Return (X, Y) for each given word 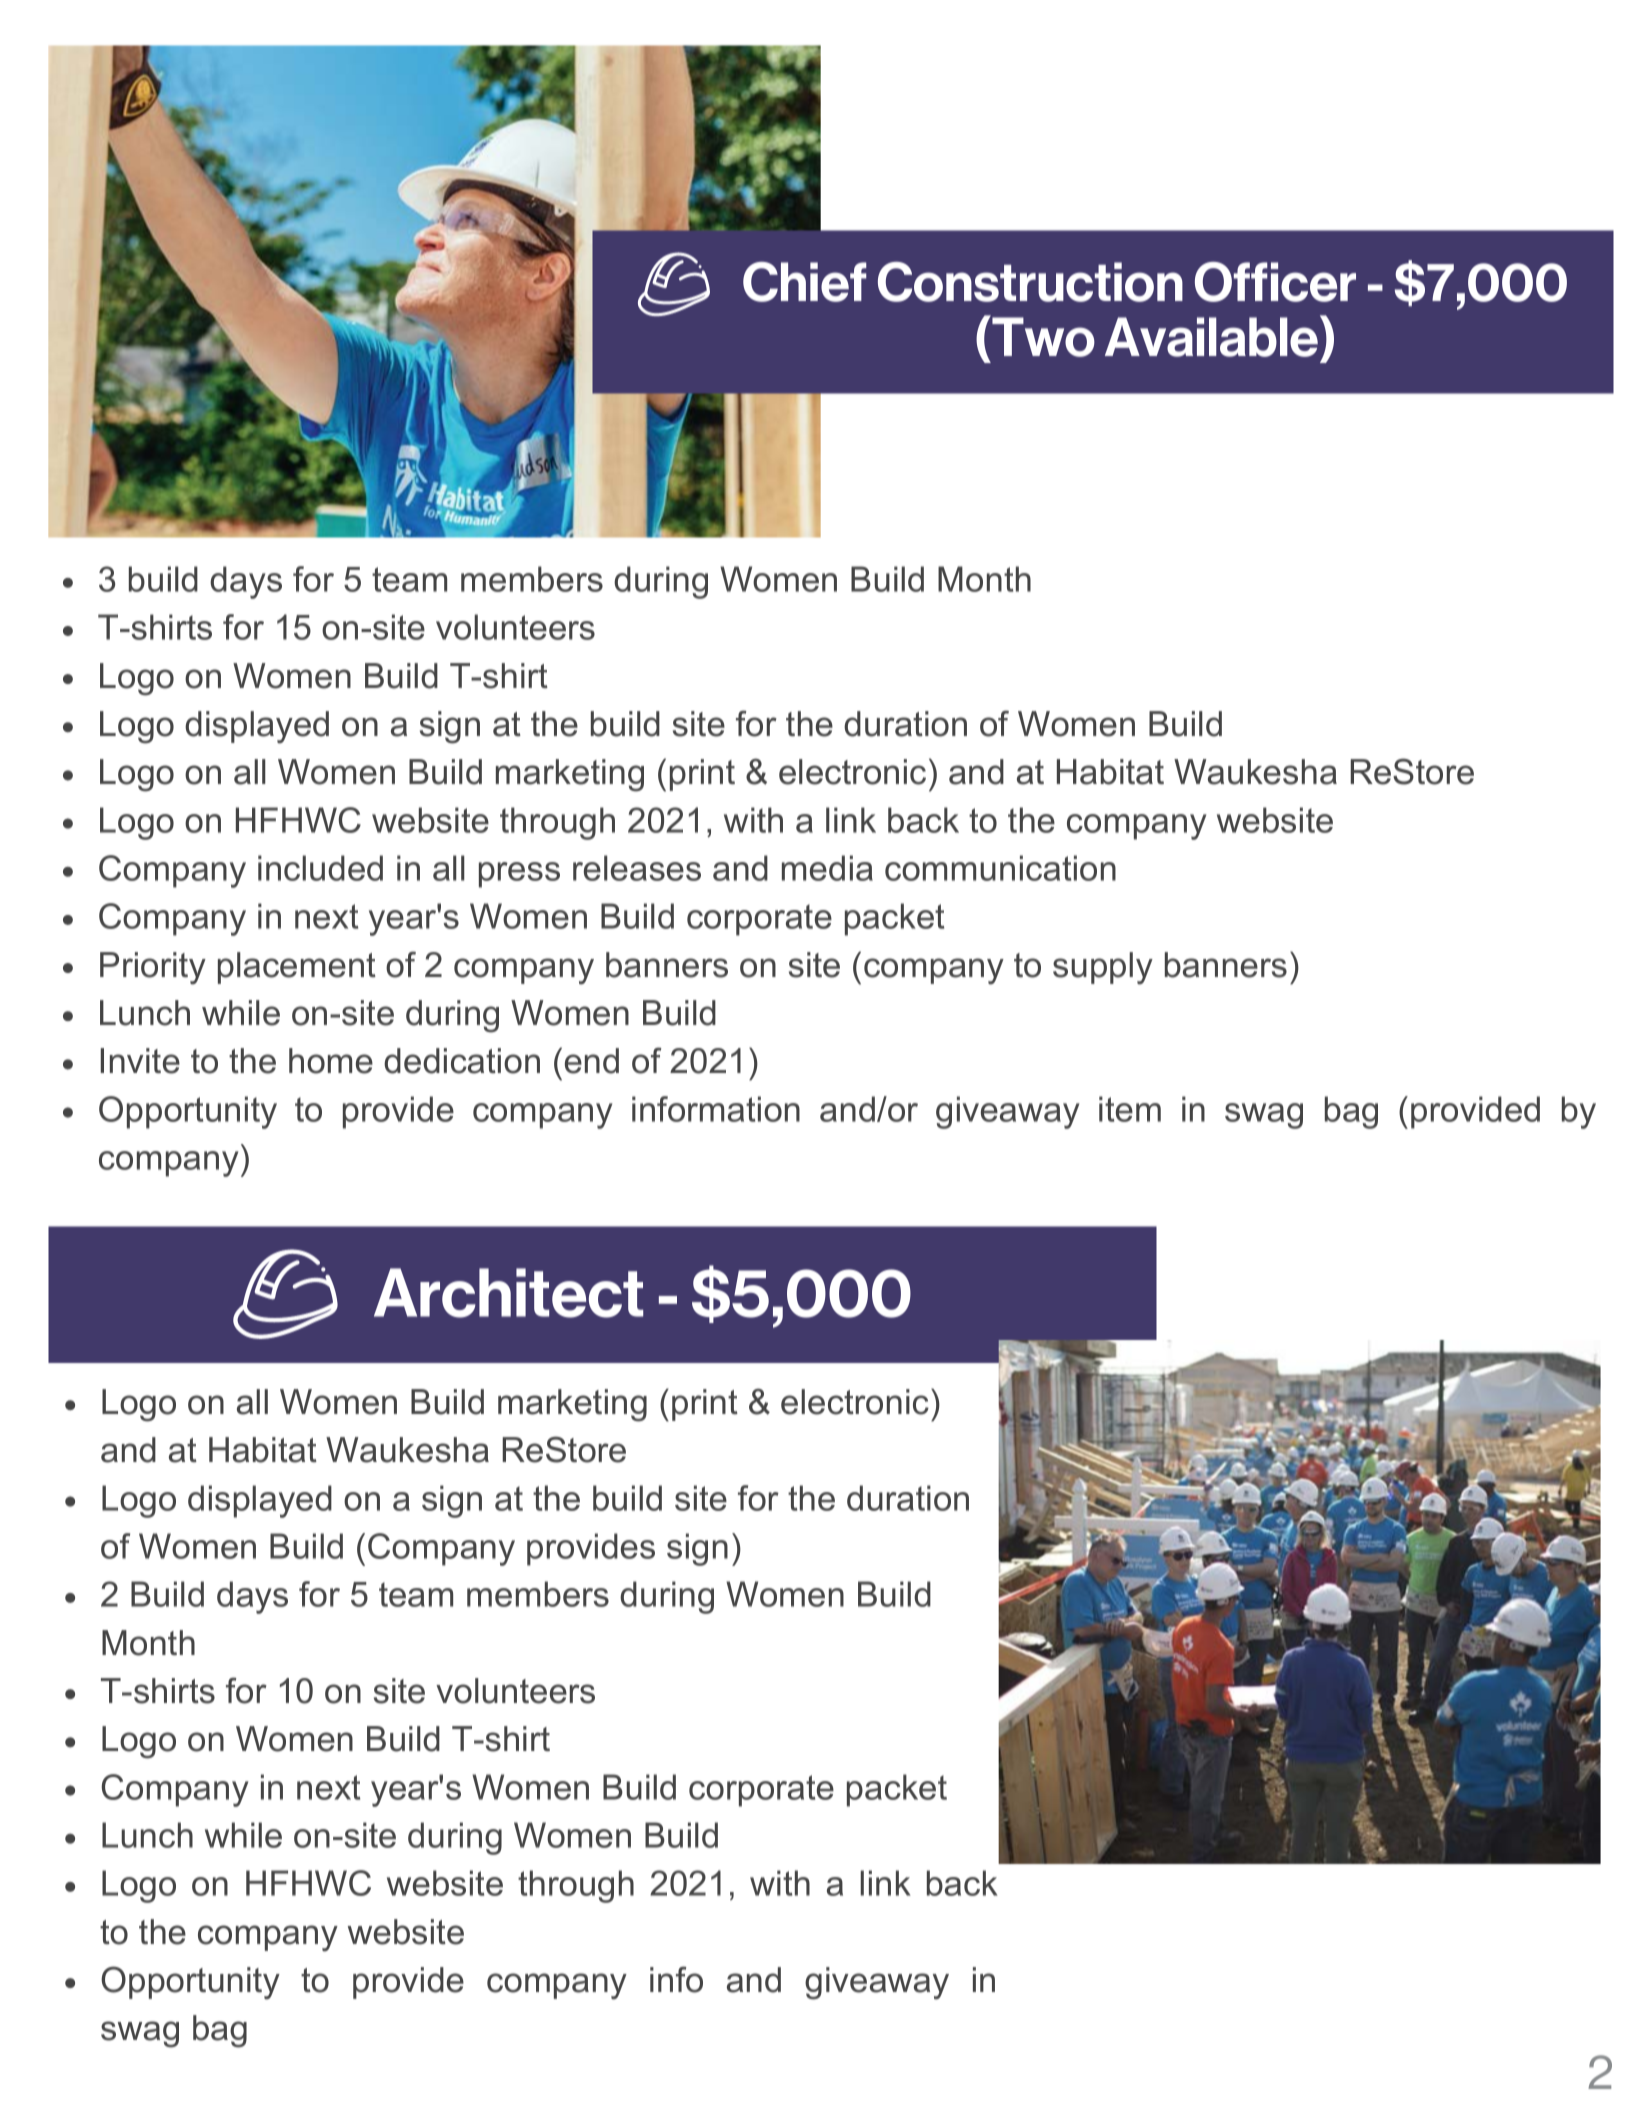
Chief (805, 282)
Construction (1030, 282)
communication (1000, 868)
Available (1211, 337)
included (320, 868)
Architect (508, 1293)
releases (637, 868)
